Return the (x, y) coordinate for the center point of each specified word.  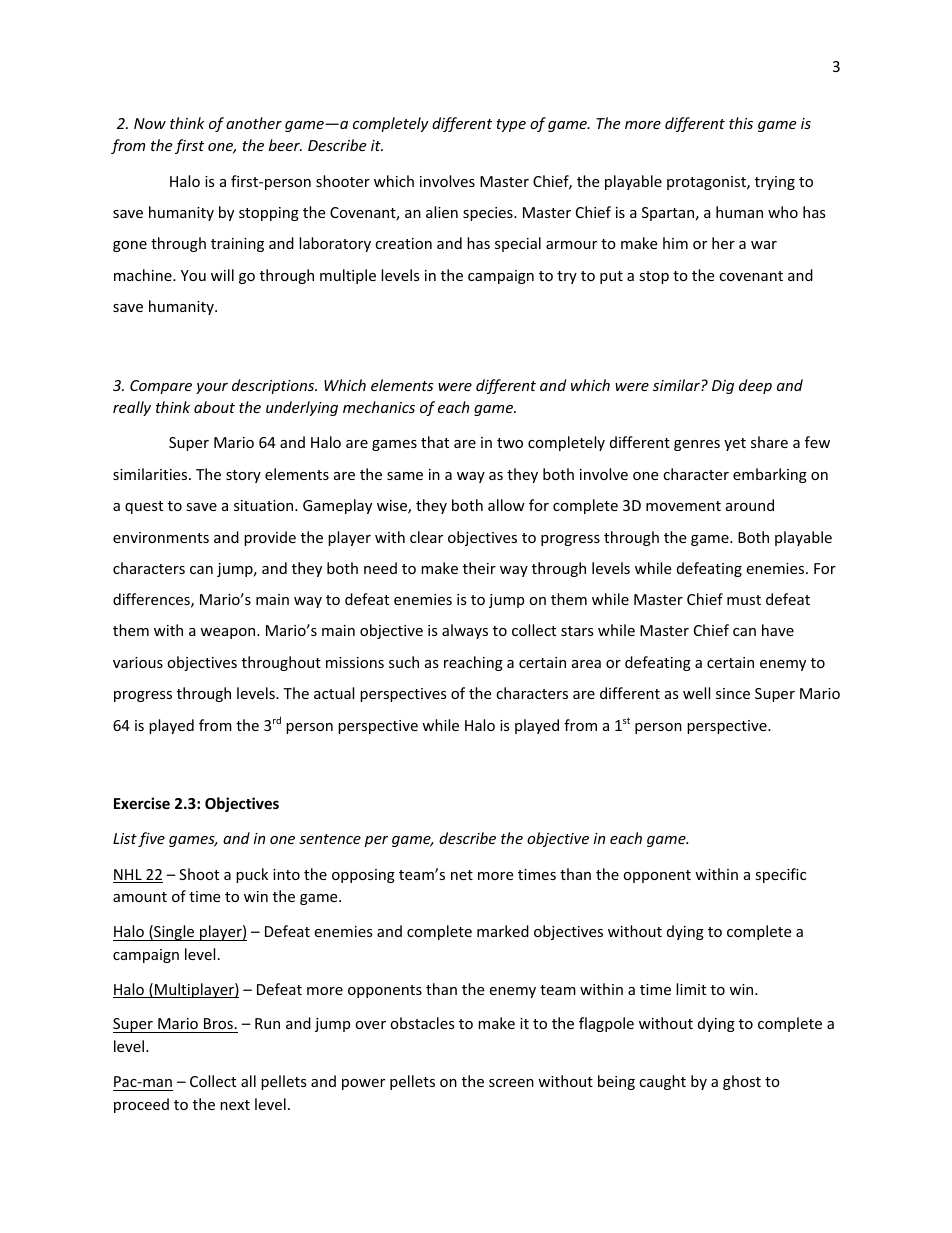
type (511, 125)
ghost (742, 1082)
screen (511, 1083)
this (741, 123)
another (254, 123)
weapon (229, 633)
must (744, 600)
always (465, 631)
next (235, 1105)
